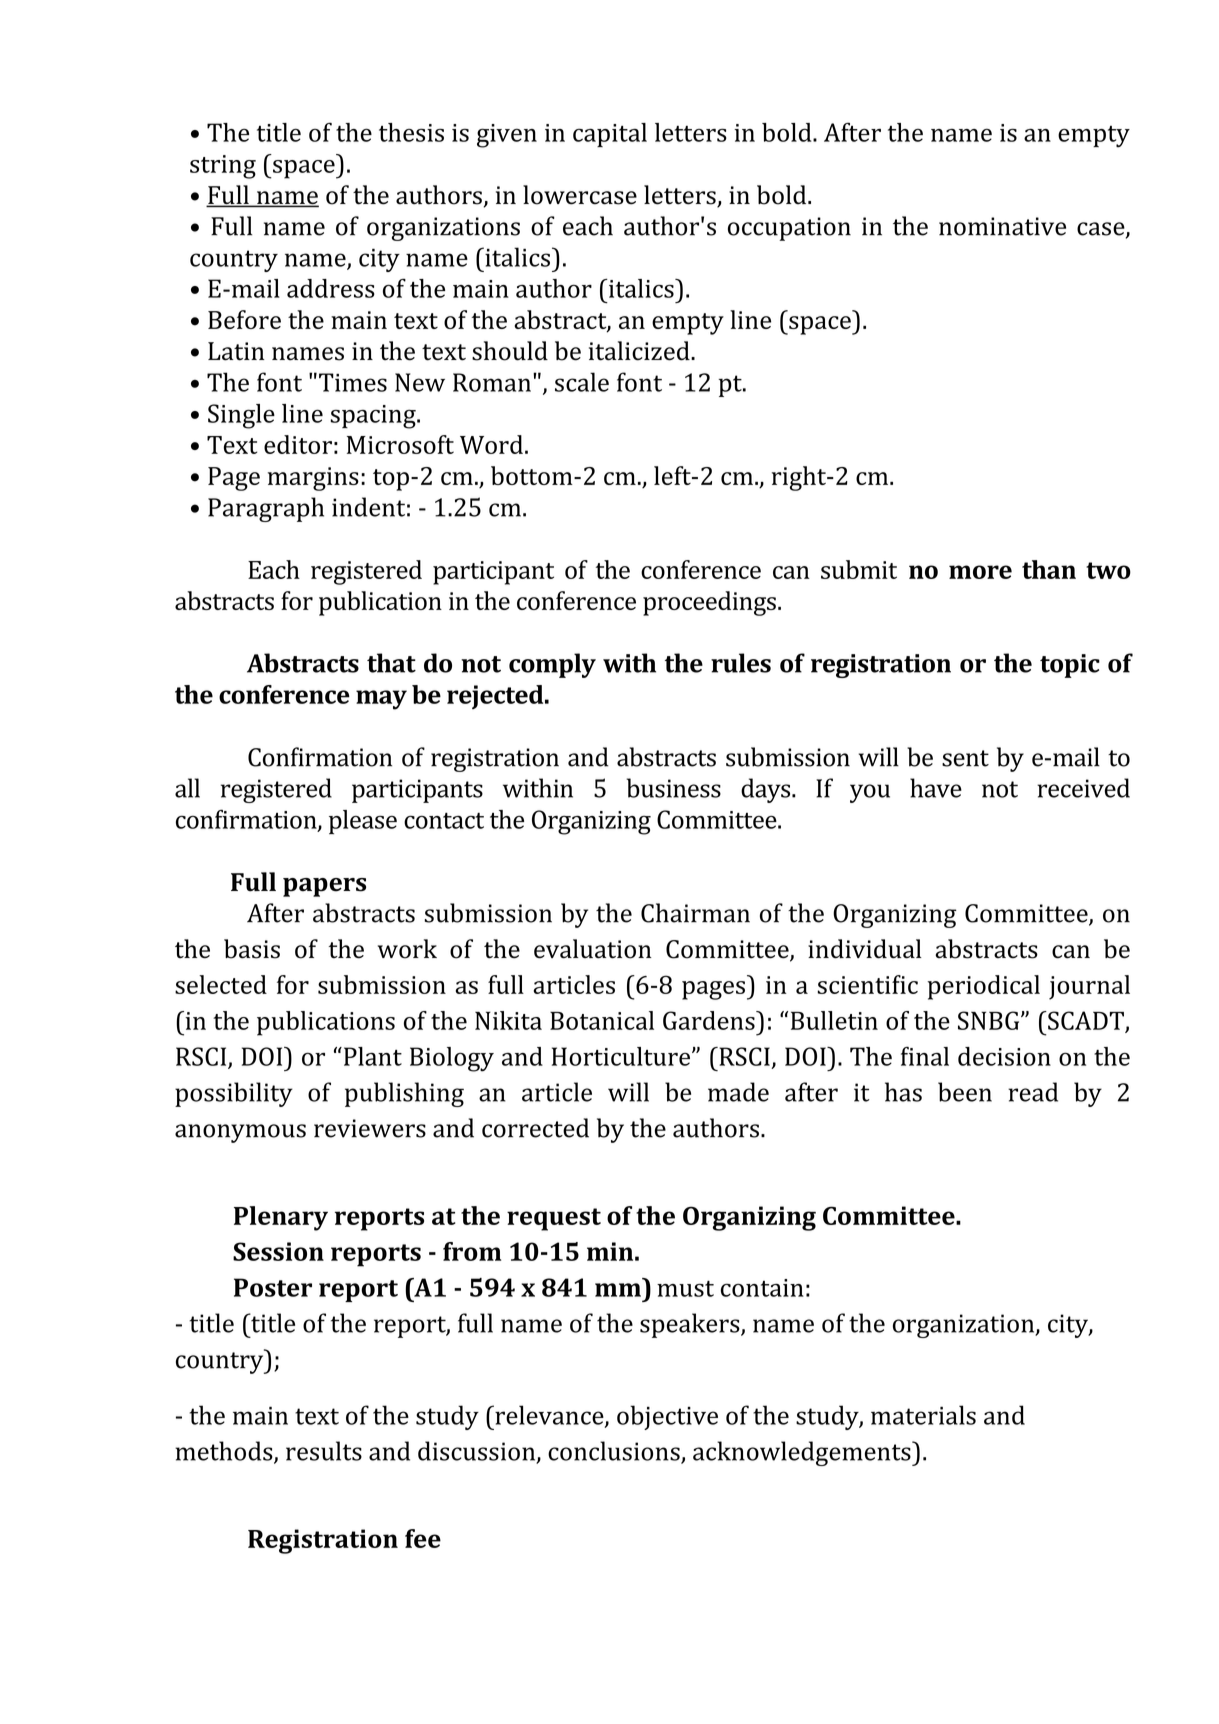 The image size is (1219, 1724). What do you see at coordinates (1004, 1056) in the screenshot?
I see `decision` at bounding box center [1004, 1056].
